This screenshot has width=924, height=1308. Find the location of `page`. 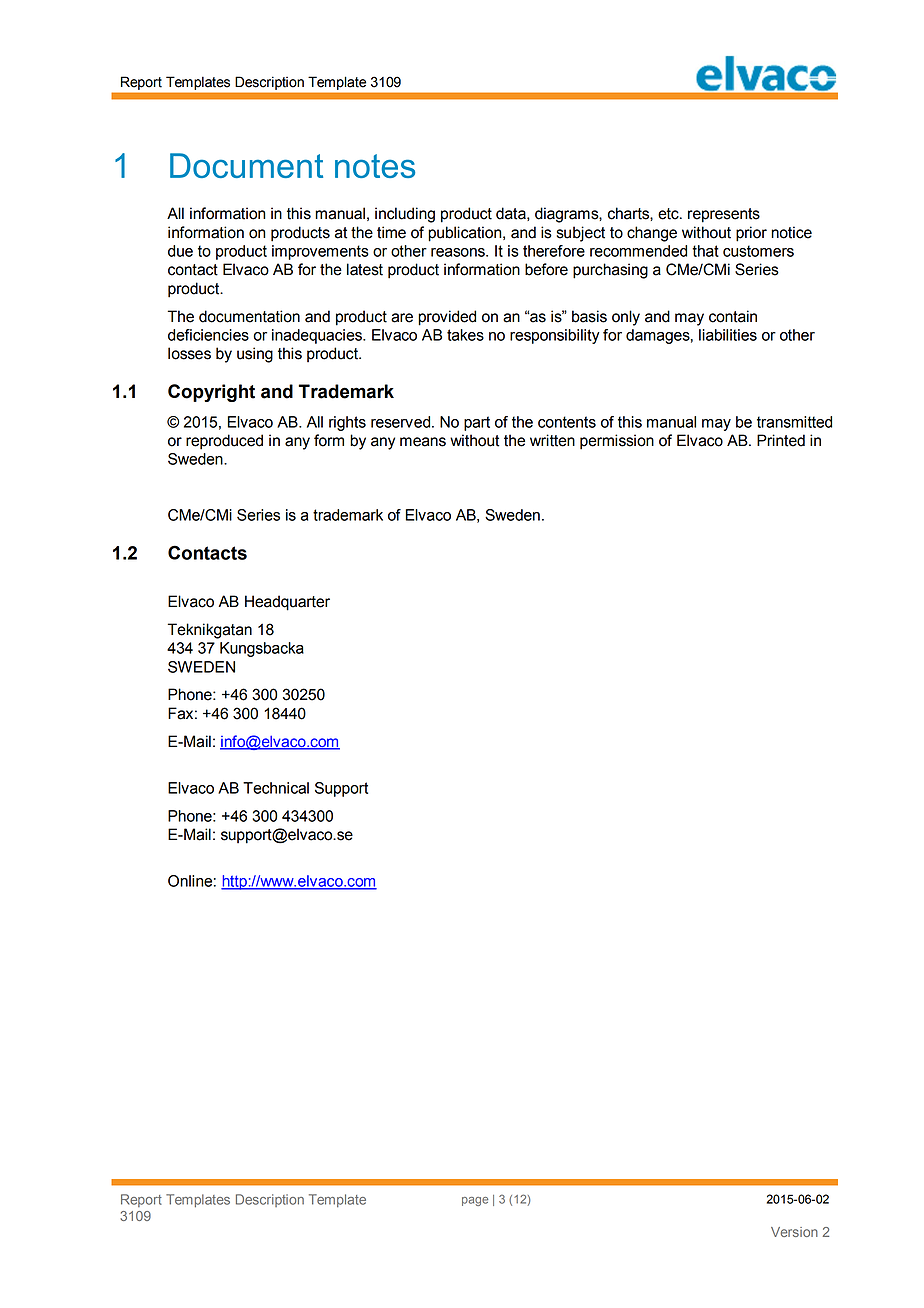

page is located at coordinates (475, 1201).
